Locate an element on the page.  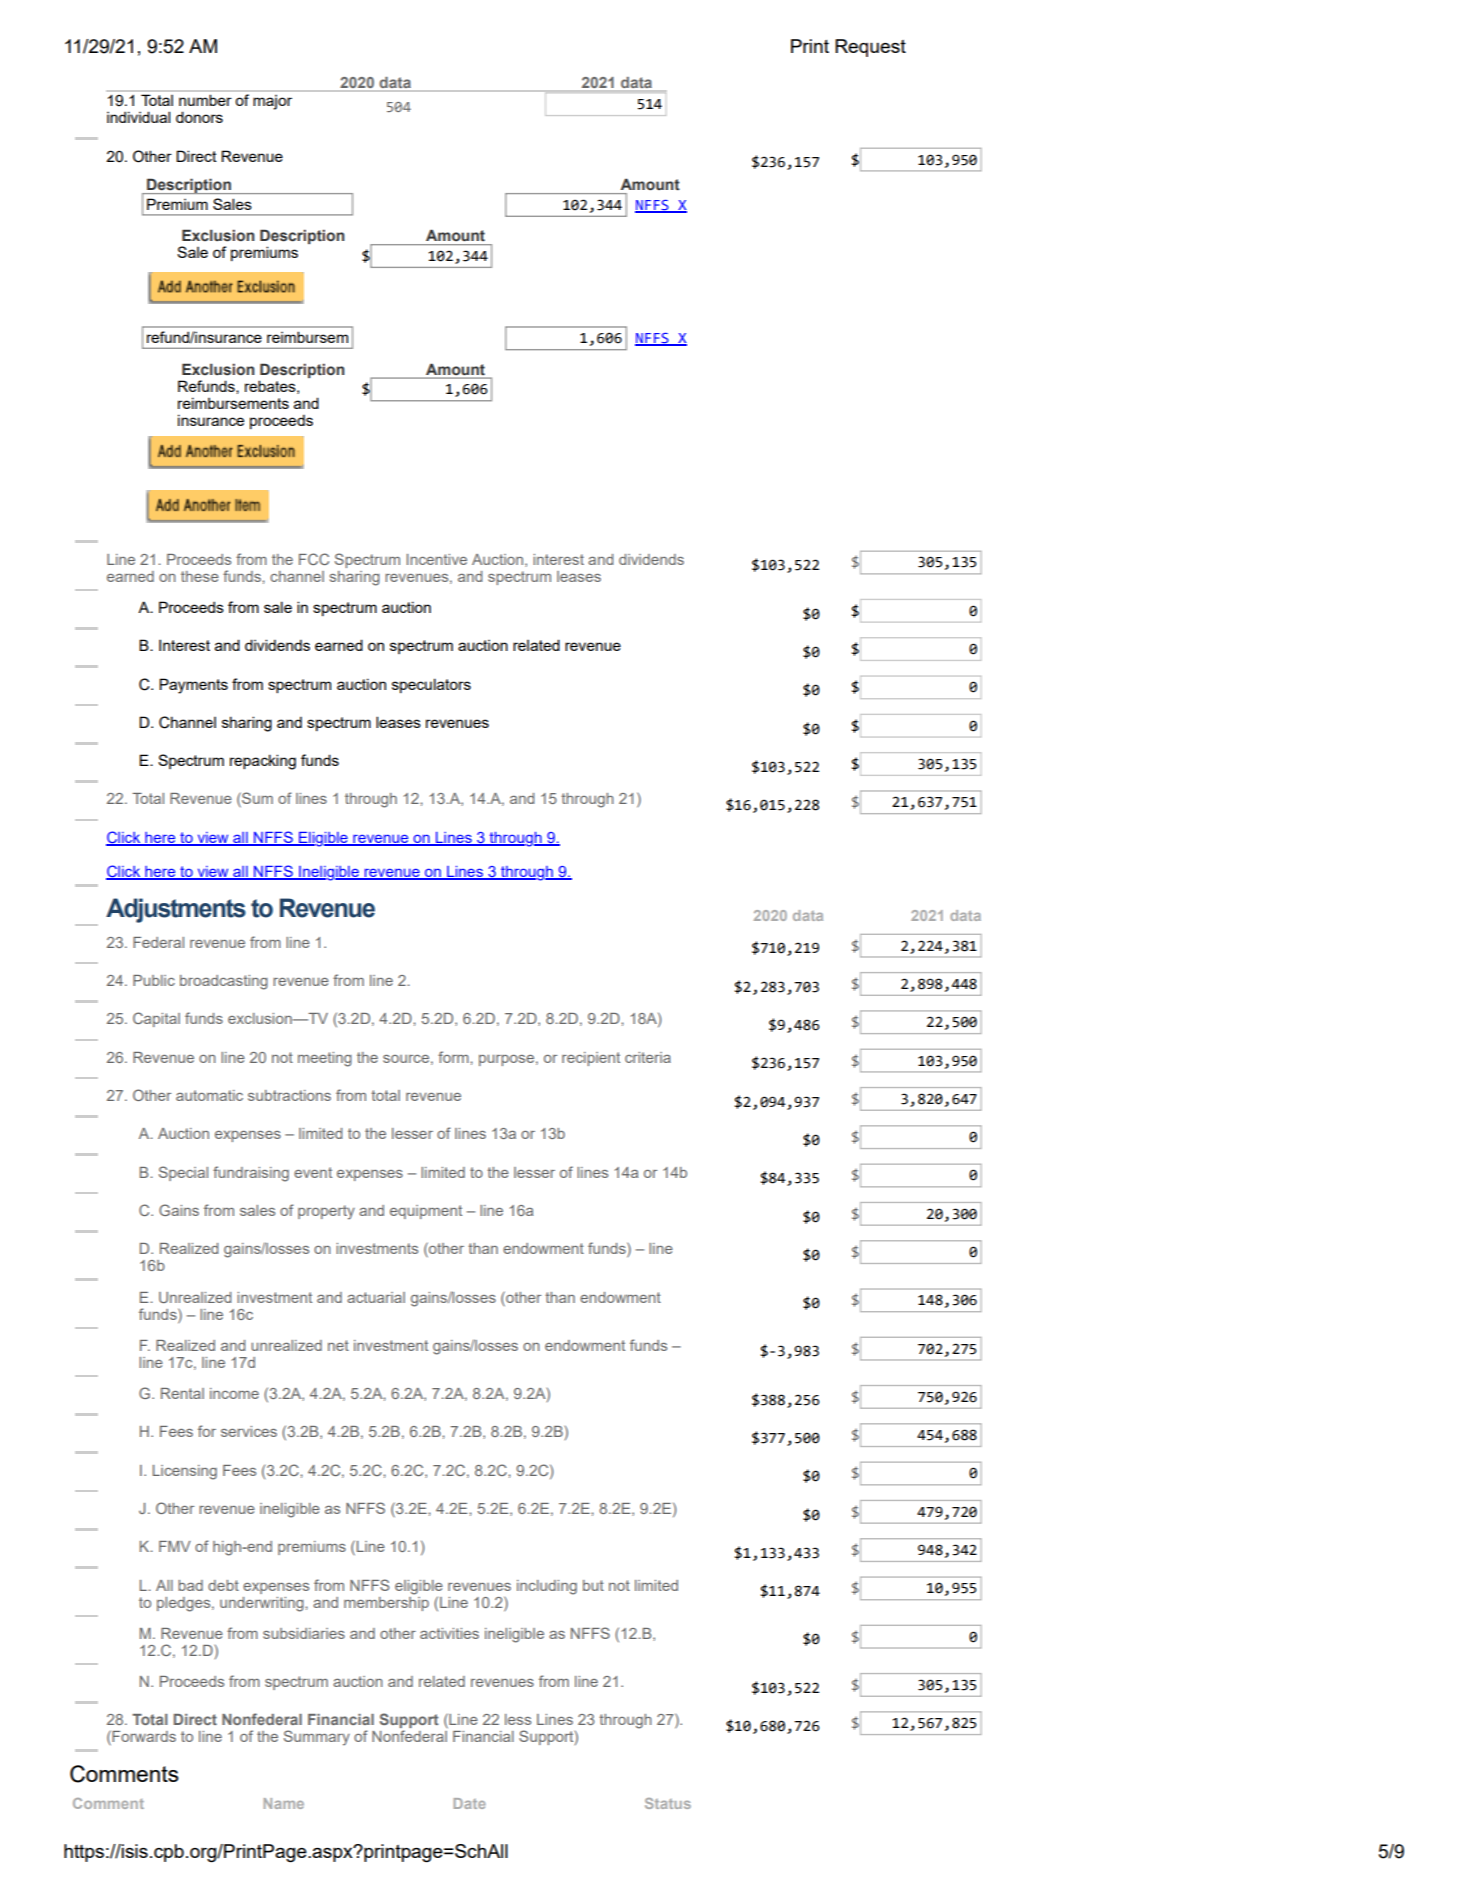
form is located at coordinates (454, 1057).
